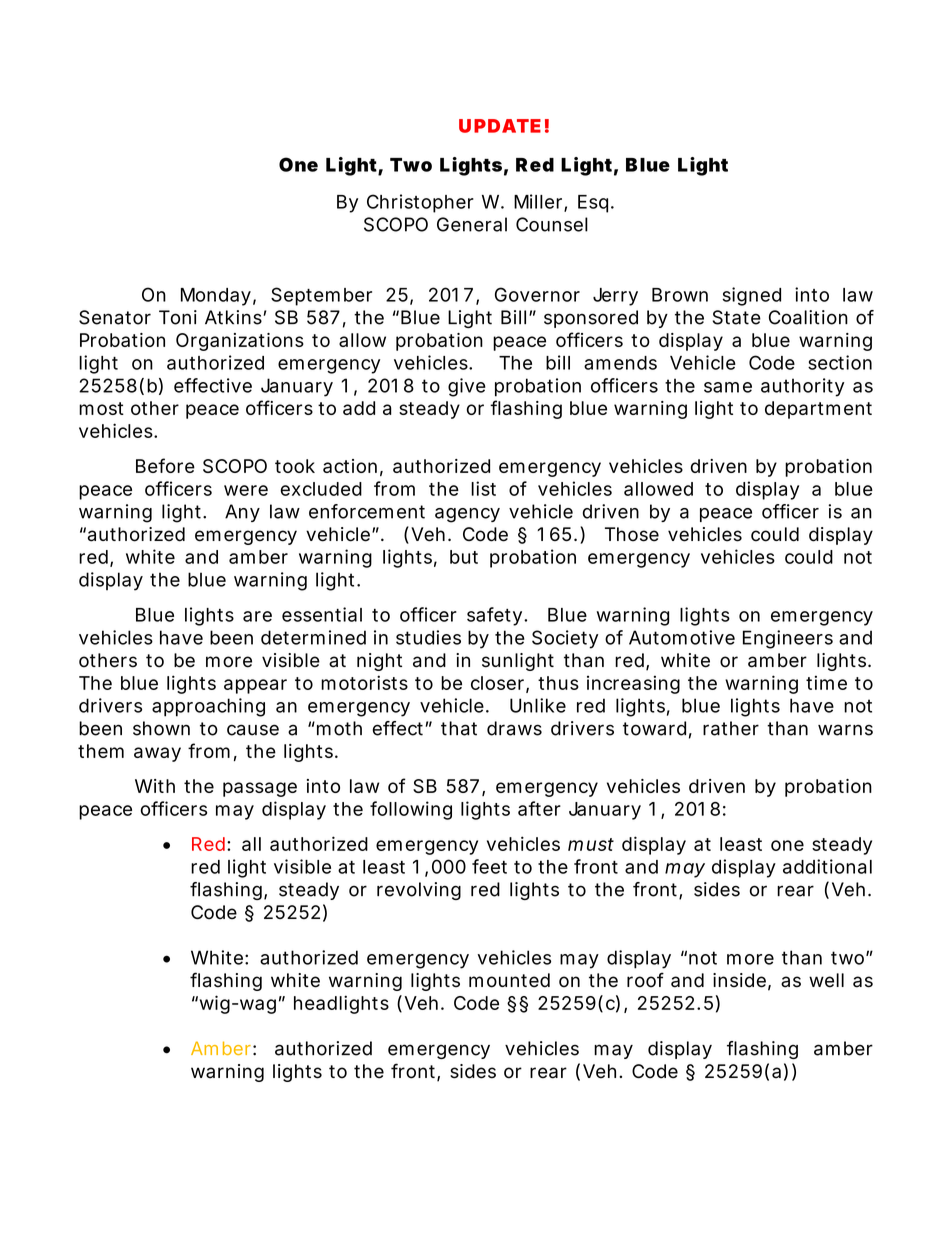  Describe the element at coordinates (420, 203) in the image. I see `Christopher` at that location.
